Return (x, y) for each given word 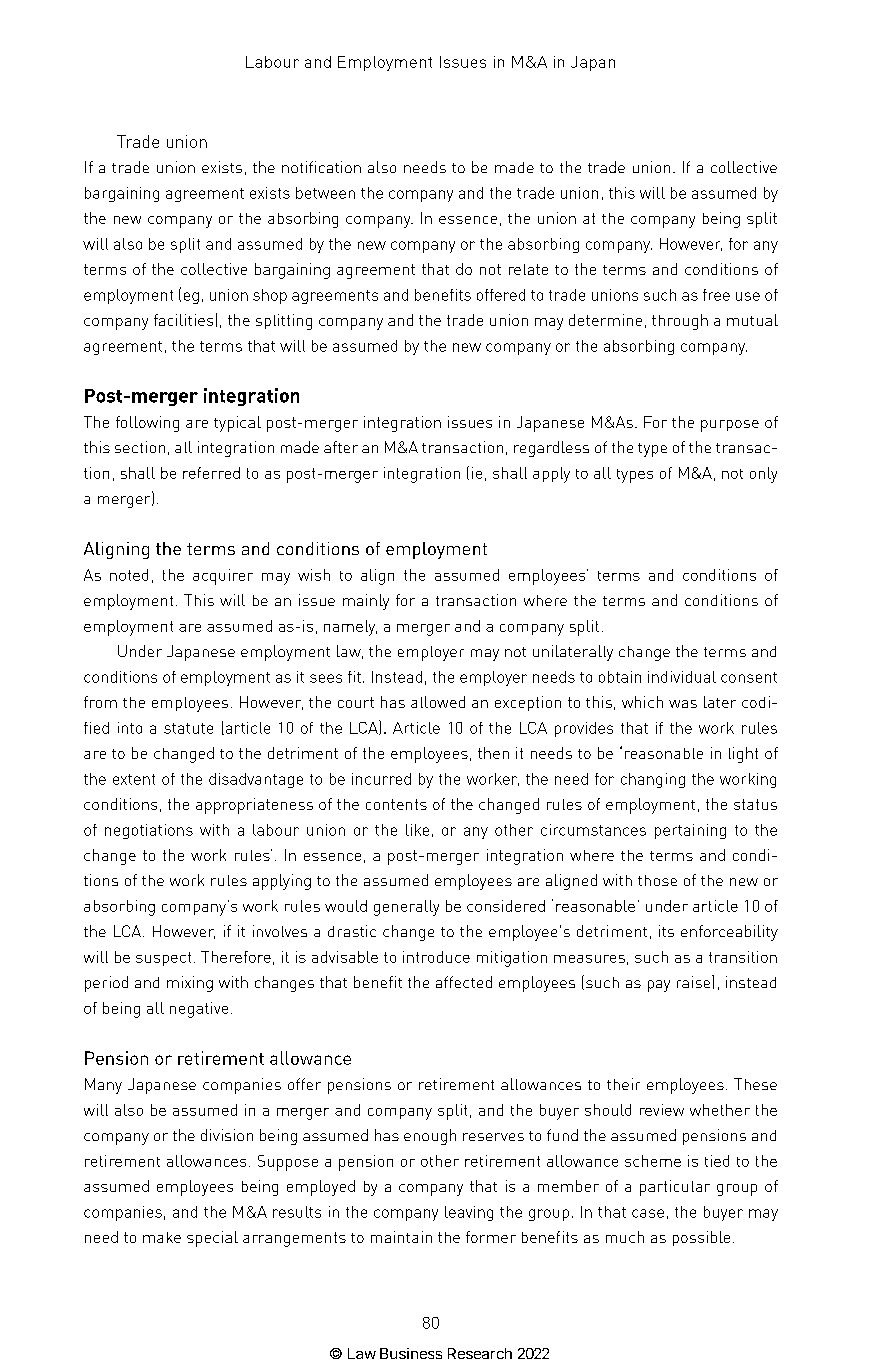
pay (659, 986)
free (716, 295)
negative (199, 1010)
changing (653, 780)
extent (134, 779)
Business (411, 1353)
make (162, 1237)
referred (211, 473)
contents (396, 804)
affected (464, 982)
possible (701, 1238)
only (763, 475)
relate (528, 269)
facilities (183, 320)
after (341, 447)
